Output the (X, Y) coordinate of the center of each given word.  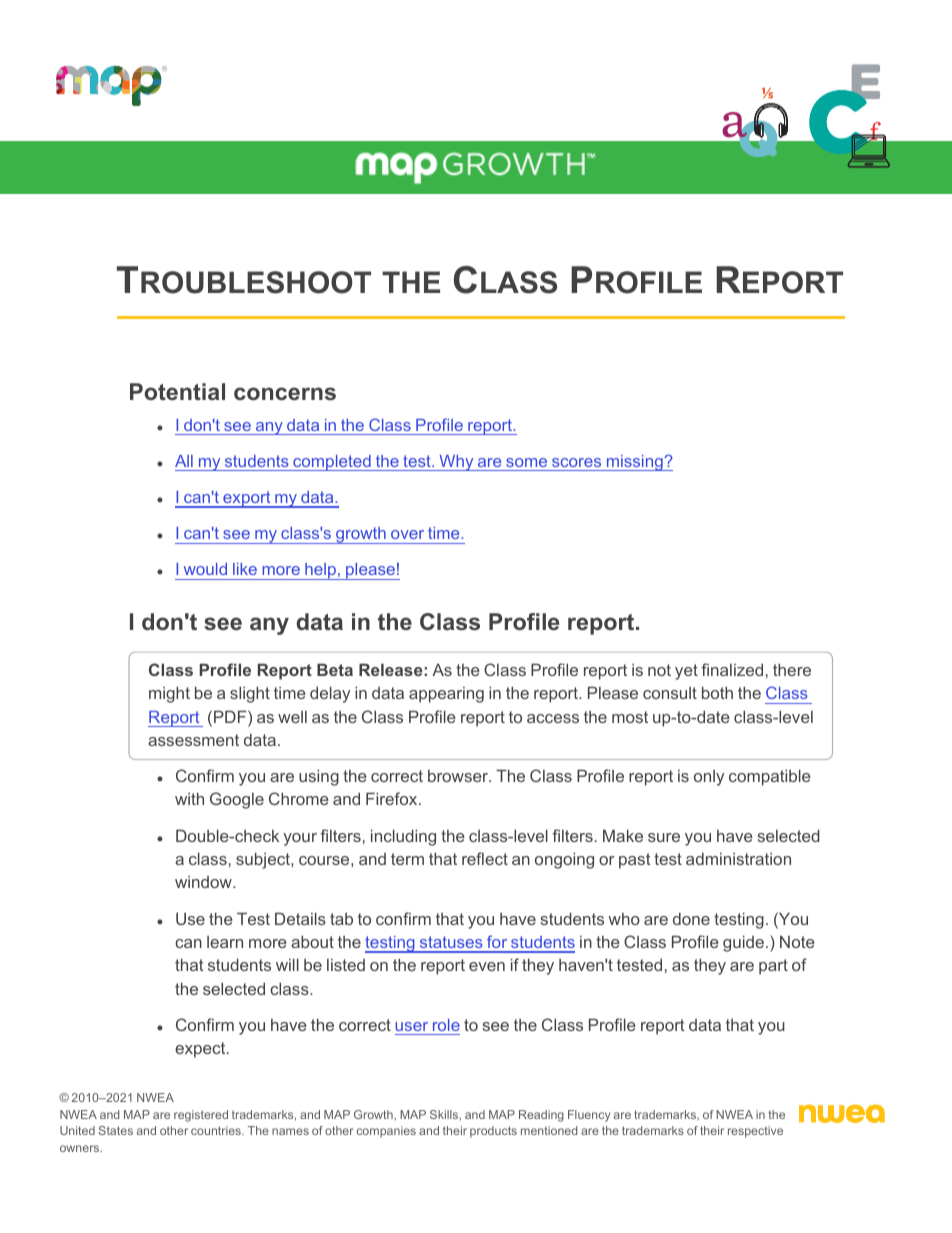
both (717, 692)
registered (201, 1116)
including (403, 837)
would (205, 569)
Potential (177, 391)
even (487, 966)
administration (738, 858)
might (169, 694)
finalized (732, 669)
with (189, 798)
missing (634, 463)
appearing (446, 695)
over (407, 534)
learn (225, 942)
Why (456, 463)
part (773, 967)
